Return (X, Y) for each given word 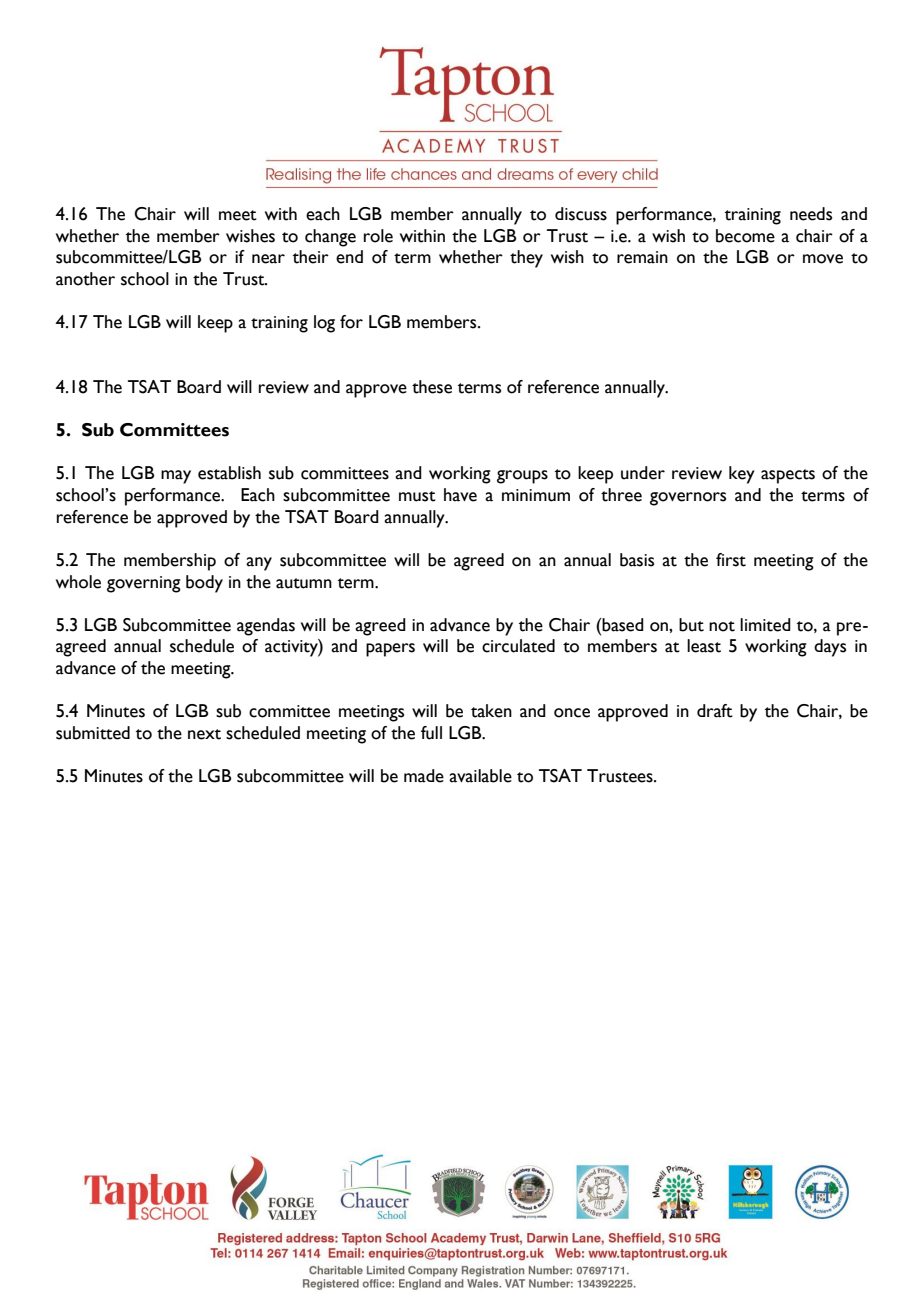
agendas (266, 627)
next (204, 734)
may (176, 477)
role (378, 236)
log (324, 324)
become (745, 236)
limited (765, 625)
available (480, 776)
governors (688, 499)
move (823, 259)
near (268, 259)
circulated (518, 646)
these (432, 387)
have (460, 495)
